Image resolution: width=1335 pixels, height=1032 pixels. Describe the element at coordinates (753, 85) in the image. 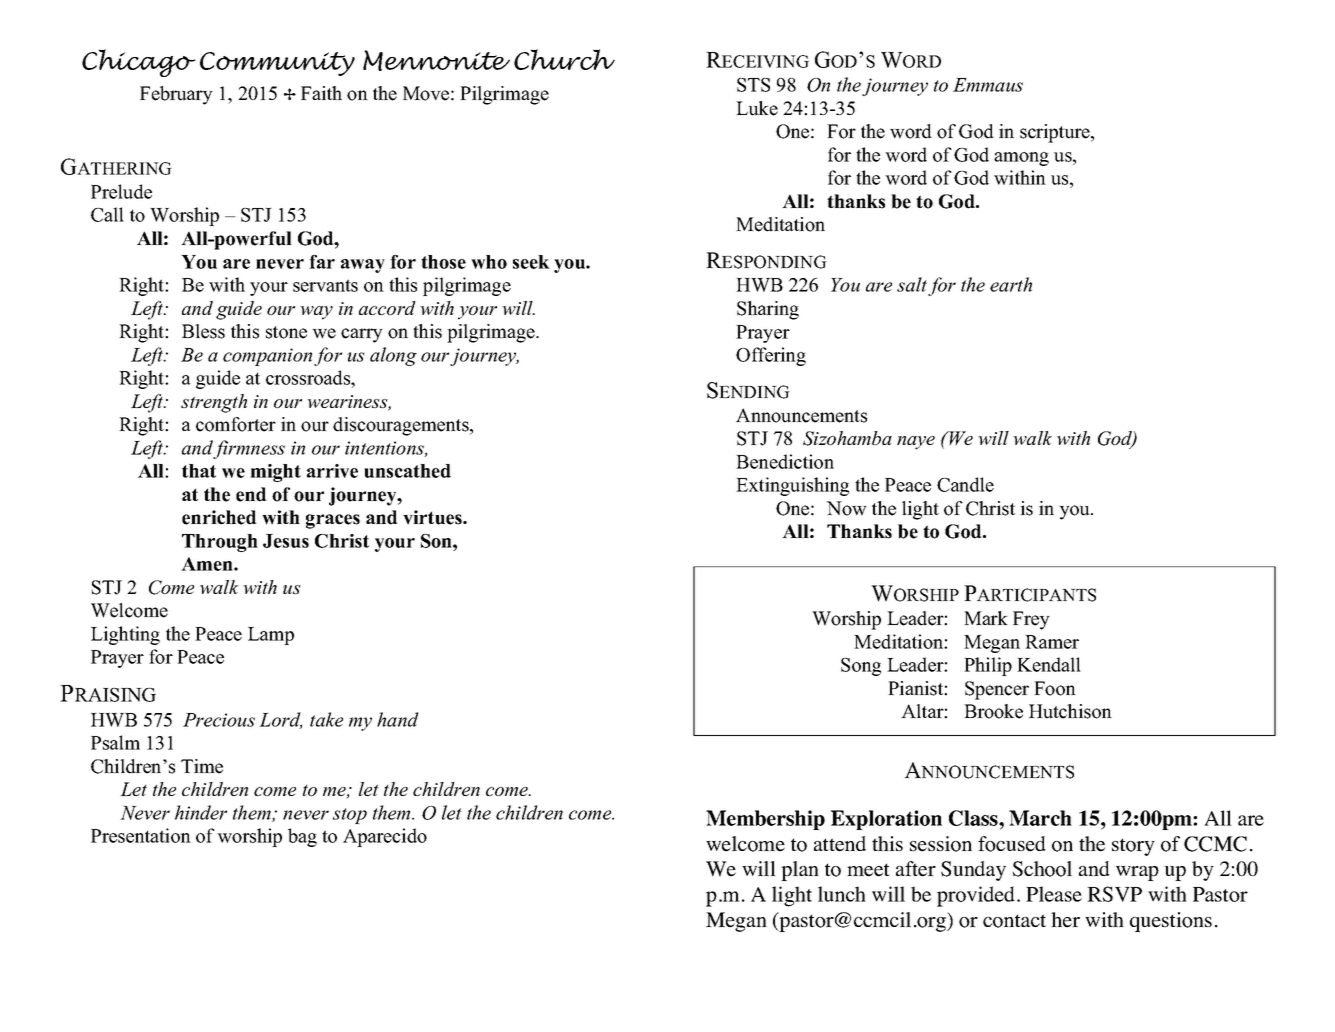

I see `STS` at that location.
